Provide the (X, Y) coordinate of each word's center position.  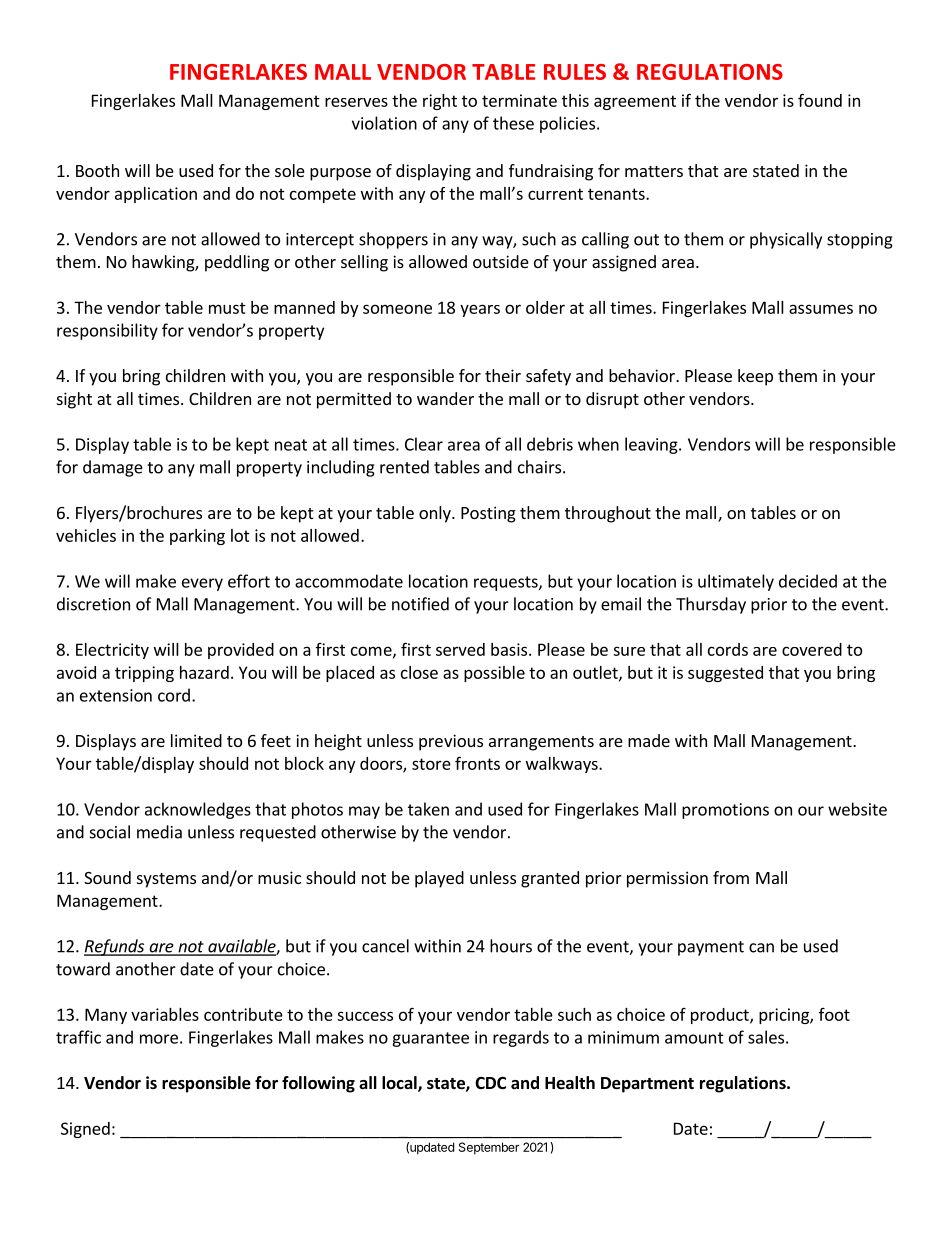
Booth (97, 170)
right (440, 102)
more (159, 1039)
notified (420, 604)
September (489, 1148)
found (820, 100)
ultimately (736, 582)
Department (647, 1085)
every (202, 584)
